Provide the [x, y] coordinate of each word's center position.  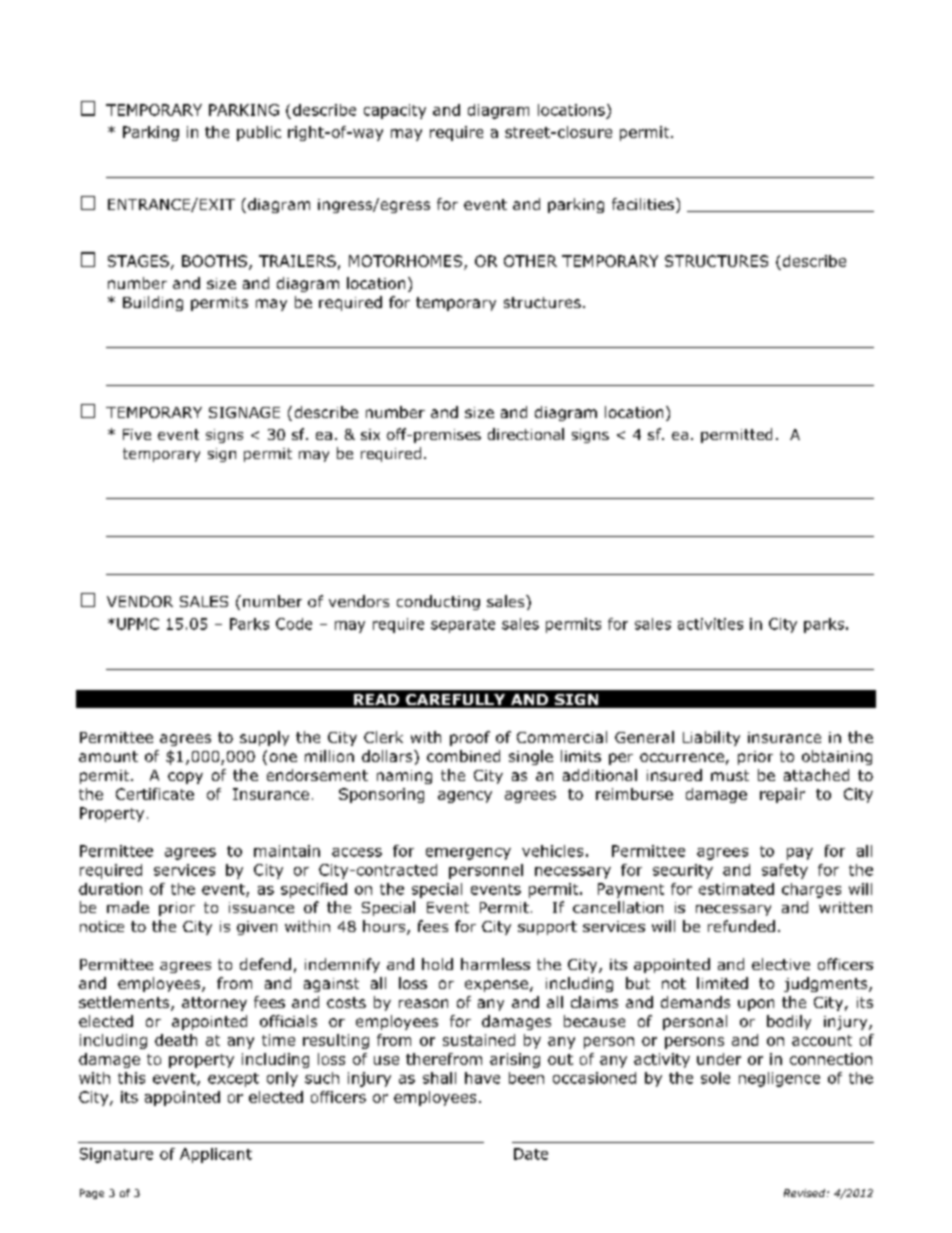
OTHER [530, 261]
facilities [644, 205]
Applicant [216, 1155]
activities [710, 624]
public [259, 133]
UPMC [138, 624]
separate [463, 626]
